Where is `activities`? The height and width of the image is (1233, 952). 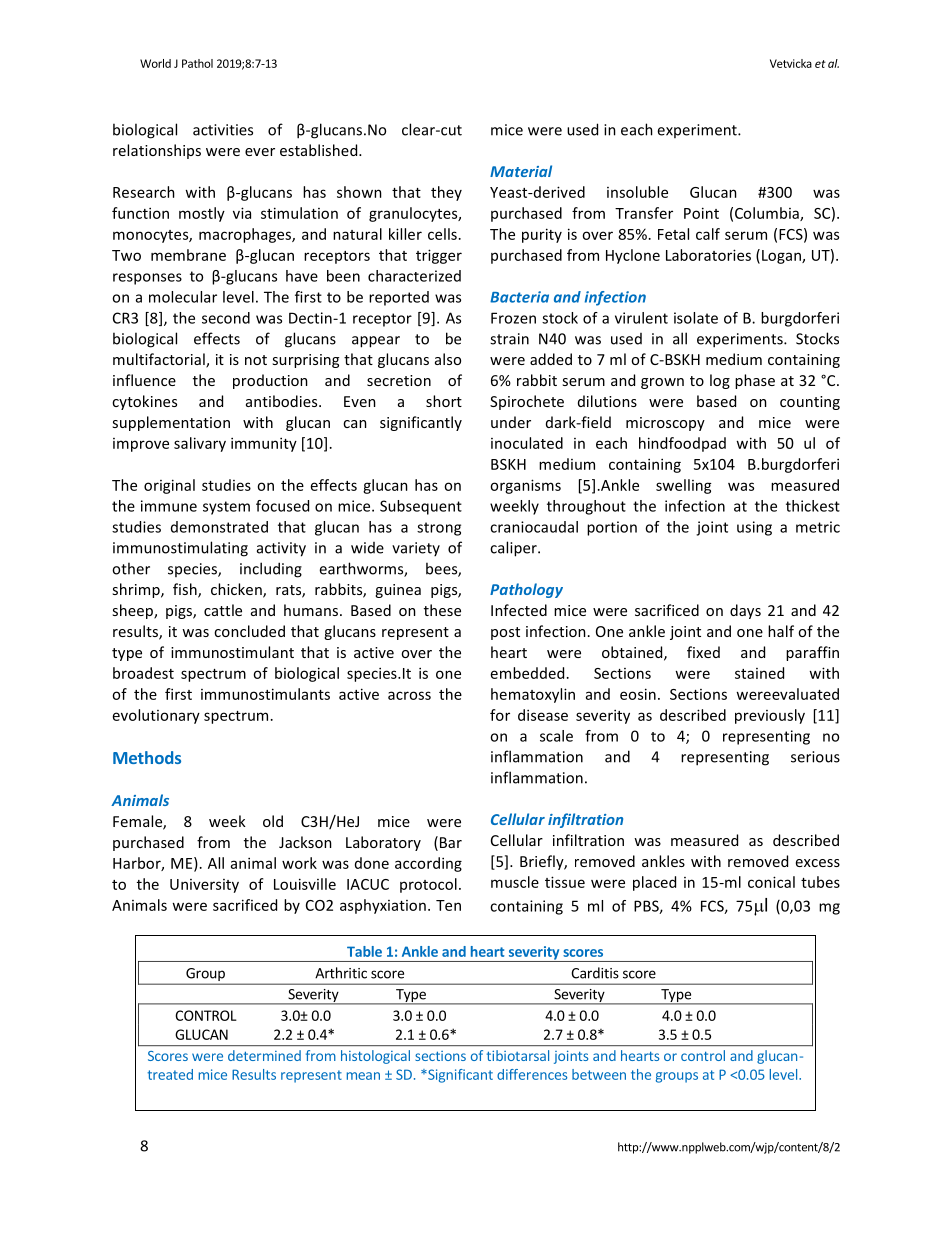 activities is located at coordinates (223, 130).
